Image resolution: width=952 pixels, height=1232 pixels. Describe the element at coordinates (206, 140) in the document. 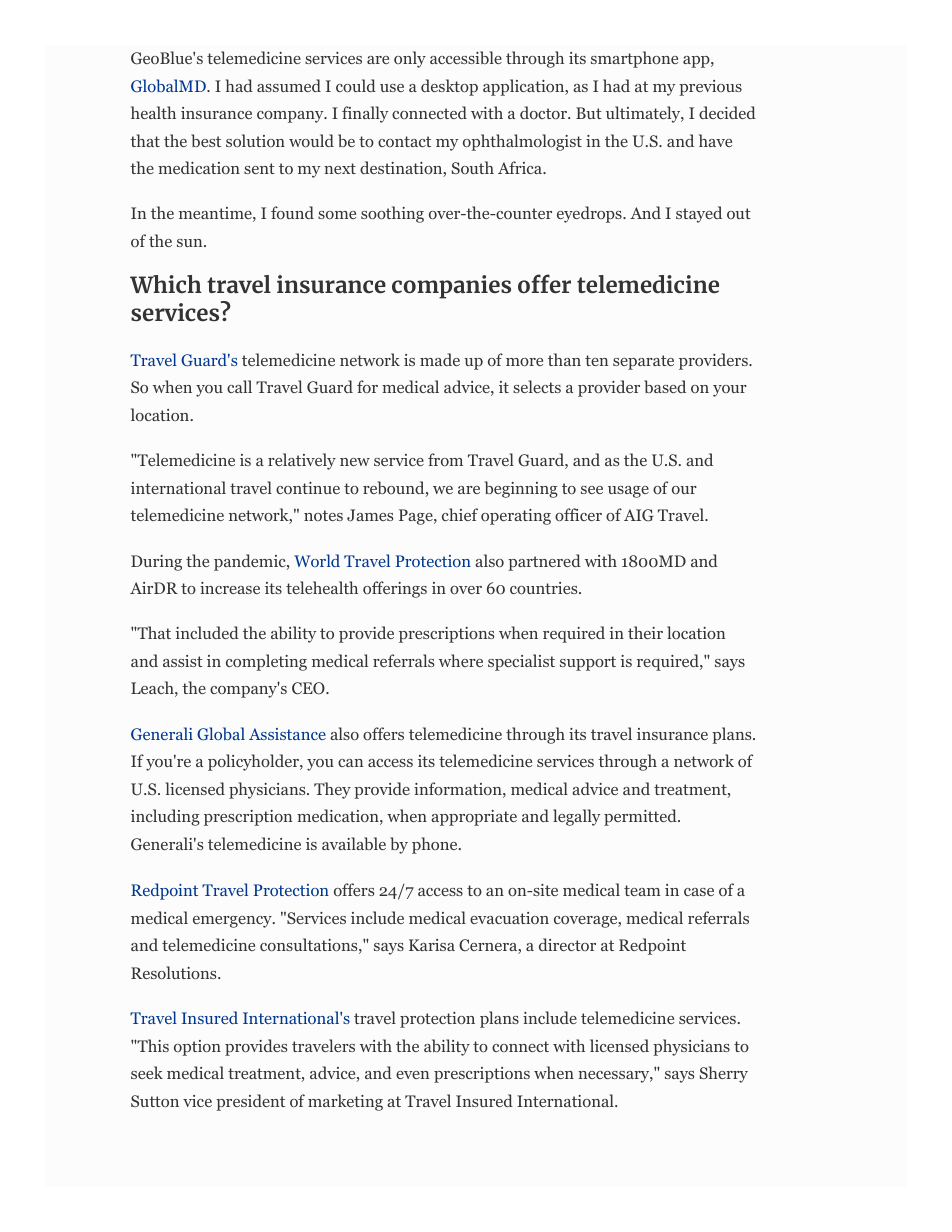

I see `best` at that location.
